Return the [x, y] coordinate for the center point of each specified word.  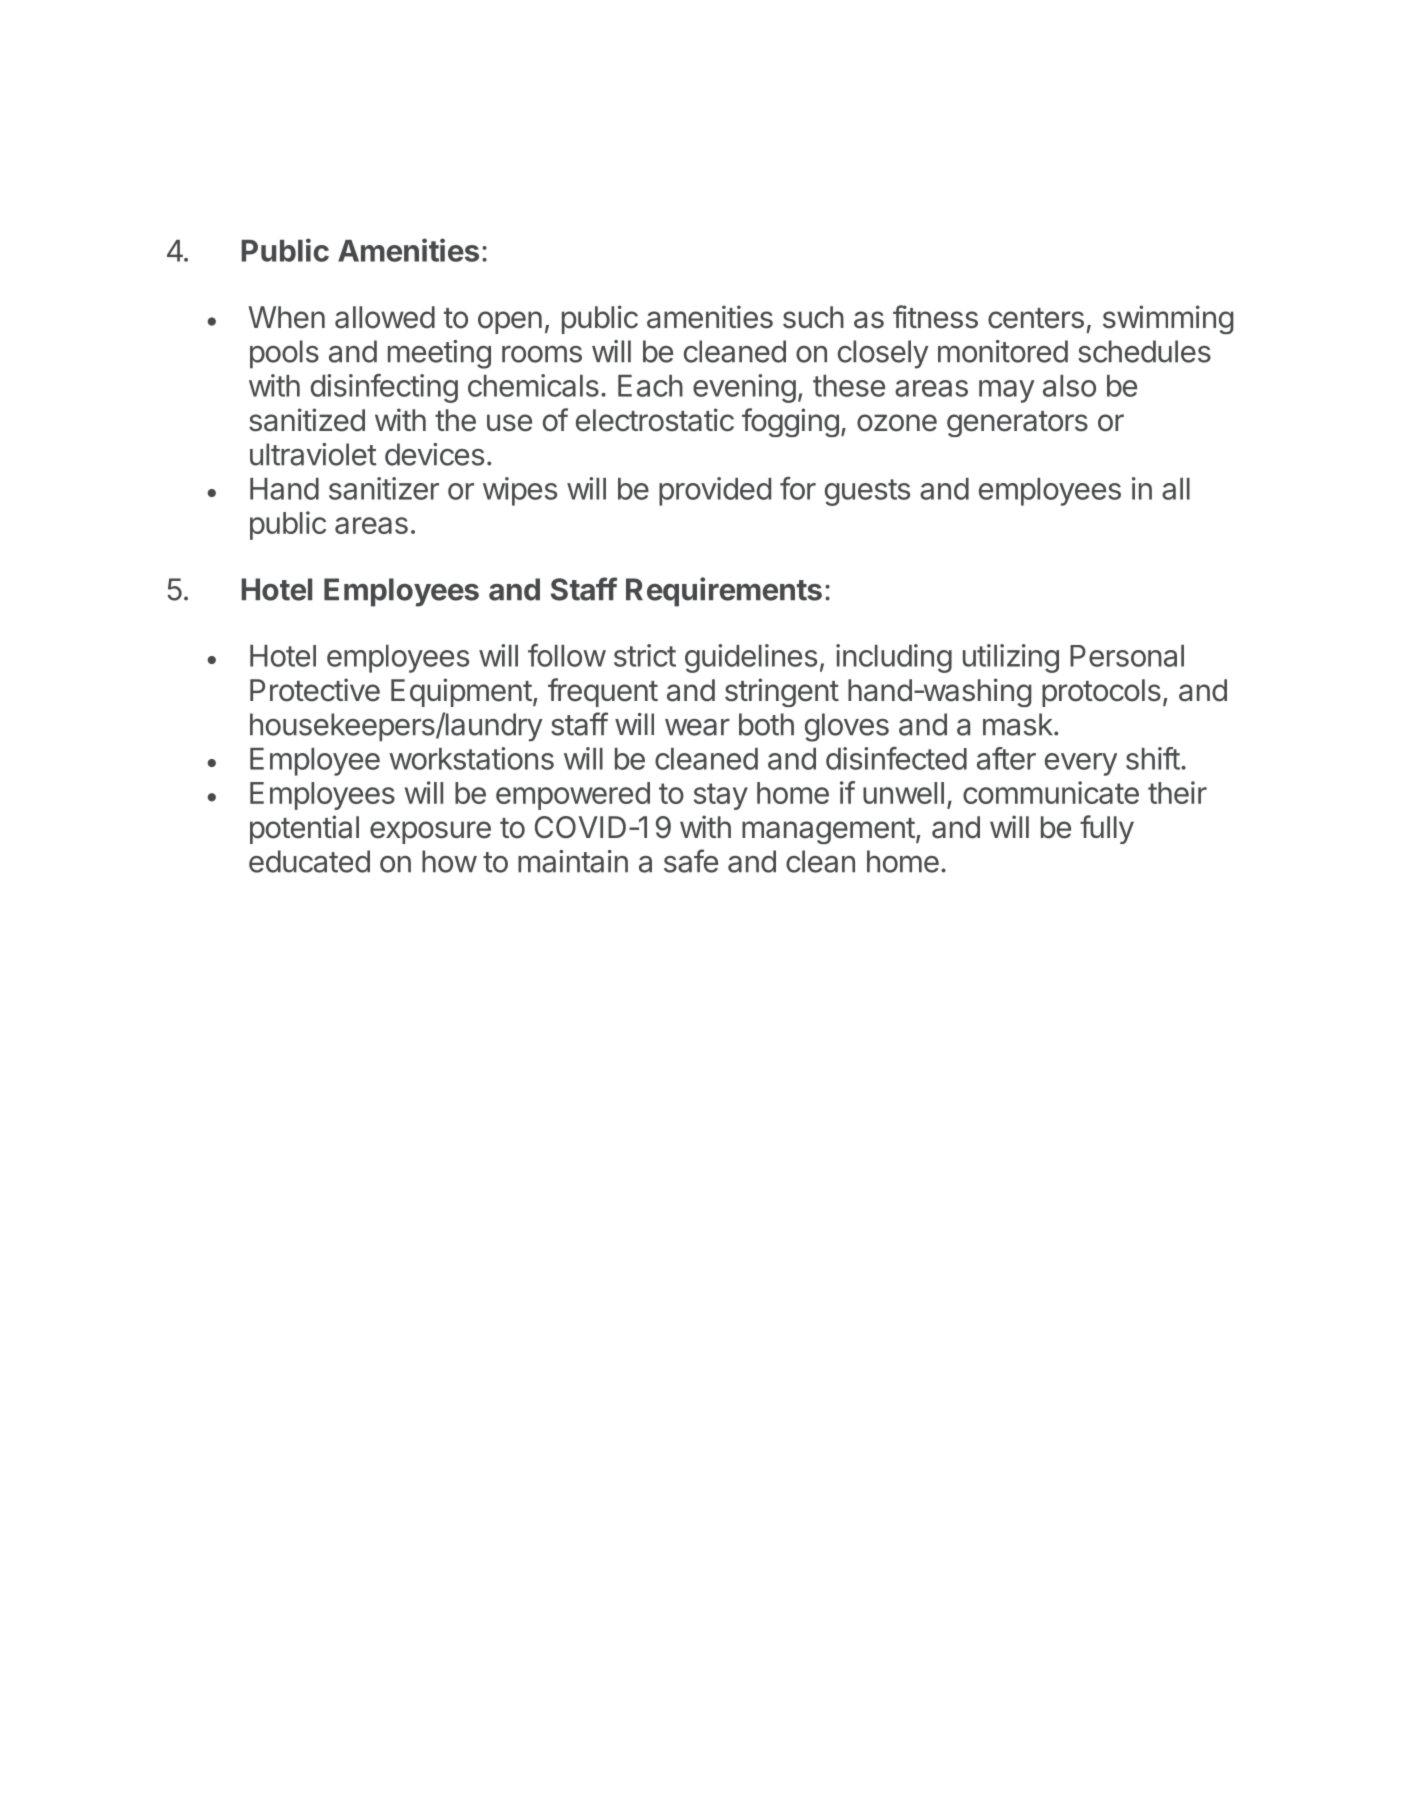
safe [691, 861]
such [813, 317]
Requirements [724, 592]
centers [1036, 318]
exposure [430, 832]
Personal [1127, 656]
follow [567, 655]
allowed [385, 317]
